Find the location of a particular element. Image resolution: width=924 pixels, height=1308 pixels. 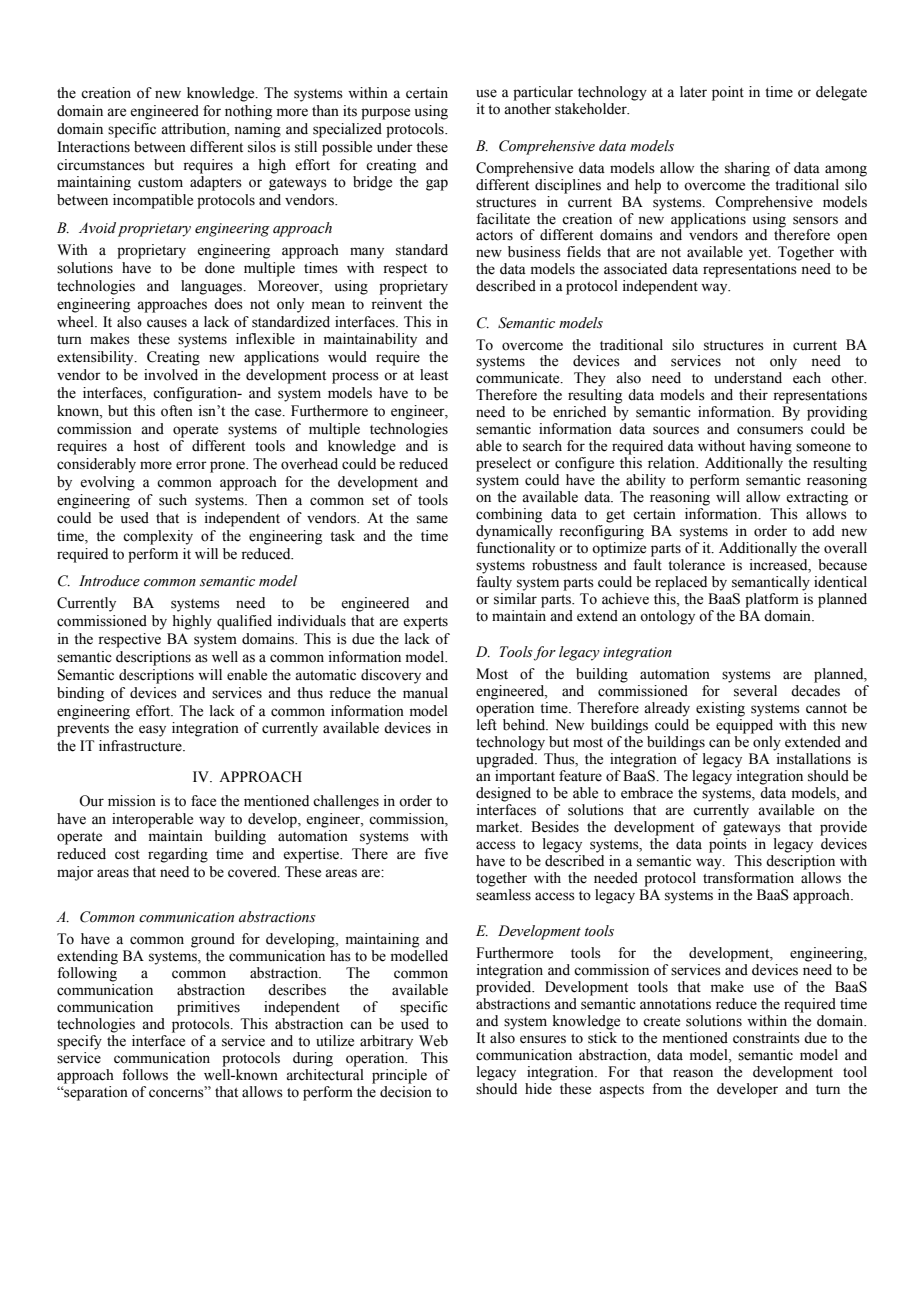

market is located at coordinates (499, 827).
